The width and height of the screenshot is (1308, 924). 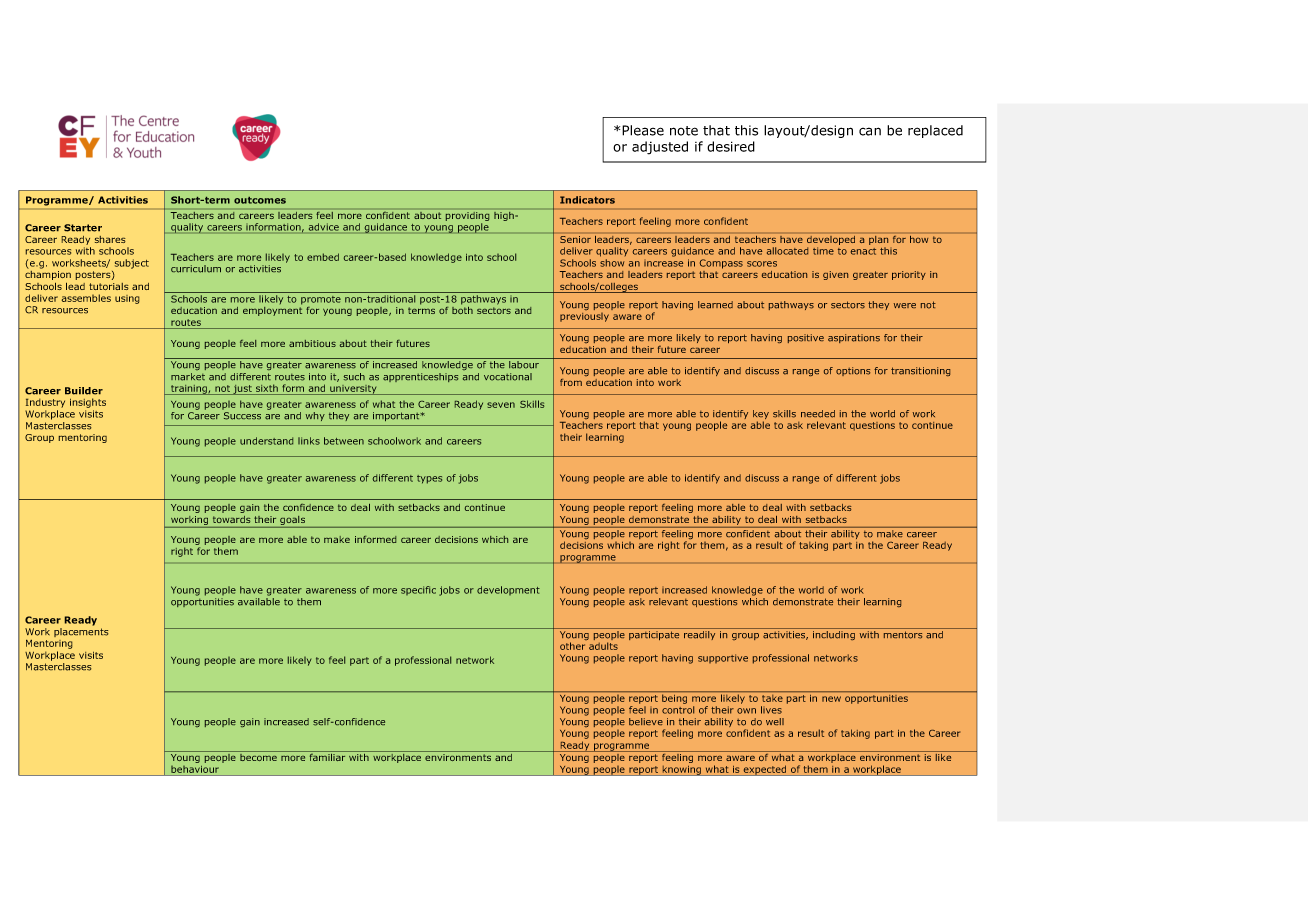 I want to click on can, so click(x=870, y=131).
